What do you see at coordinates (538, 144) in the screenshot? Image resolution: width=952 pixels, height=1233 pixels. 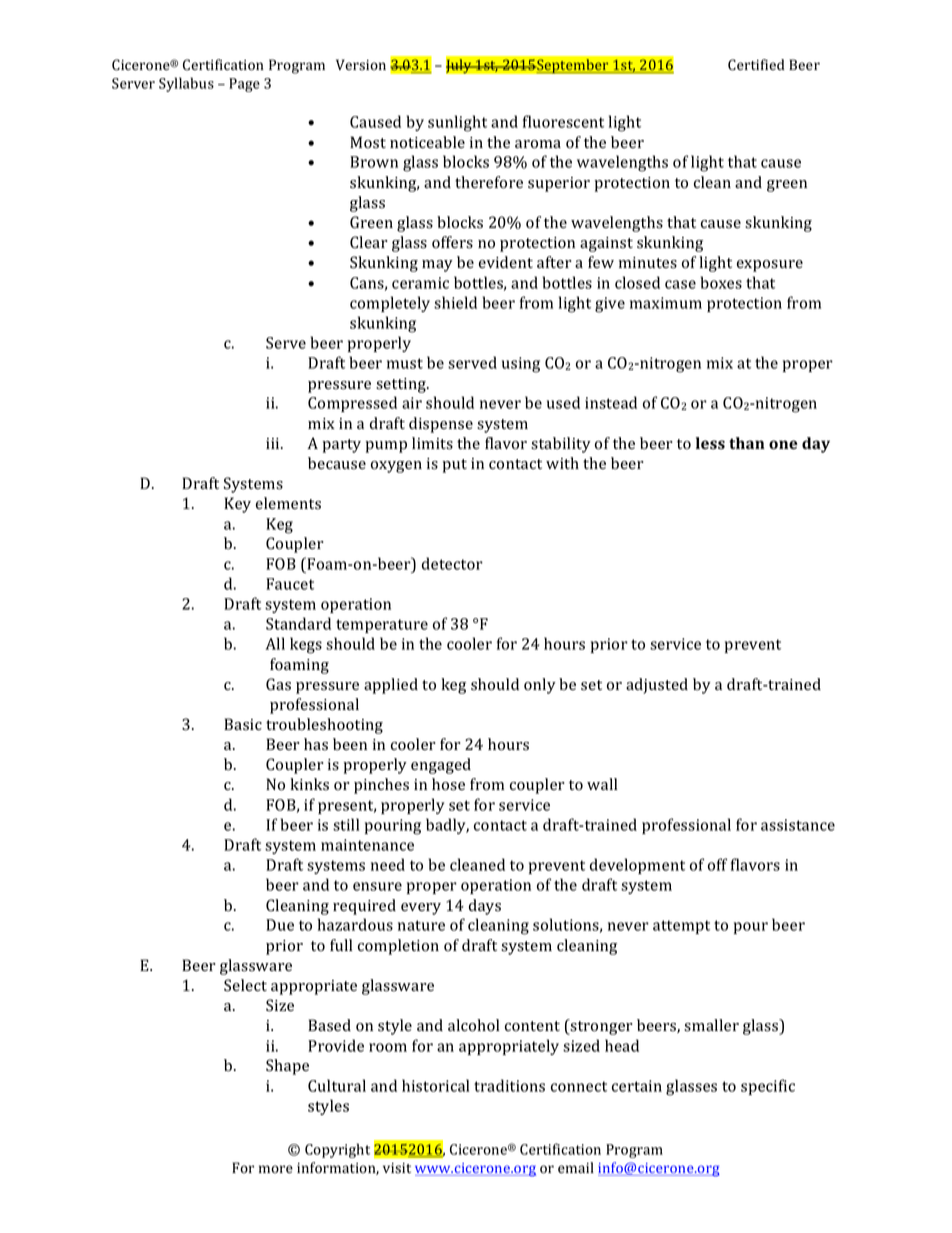 I see `aroma` at bounding box center [538, 144].
